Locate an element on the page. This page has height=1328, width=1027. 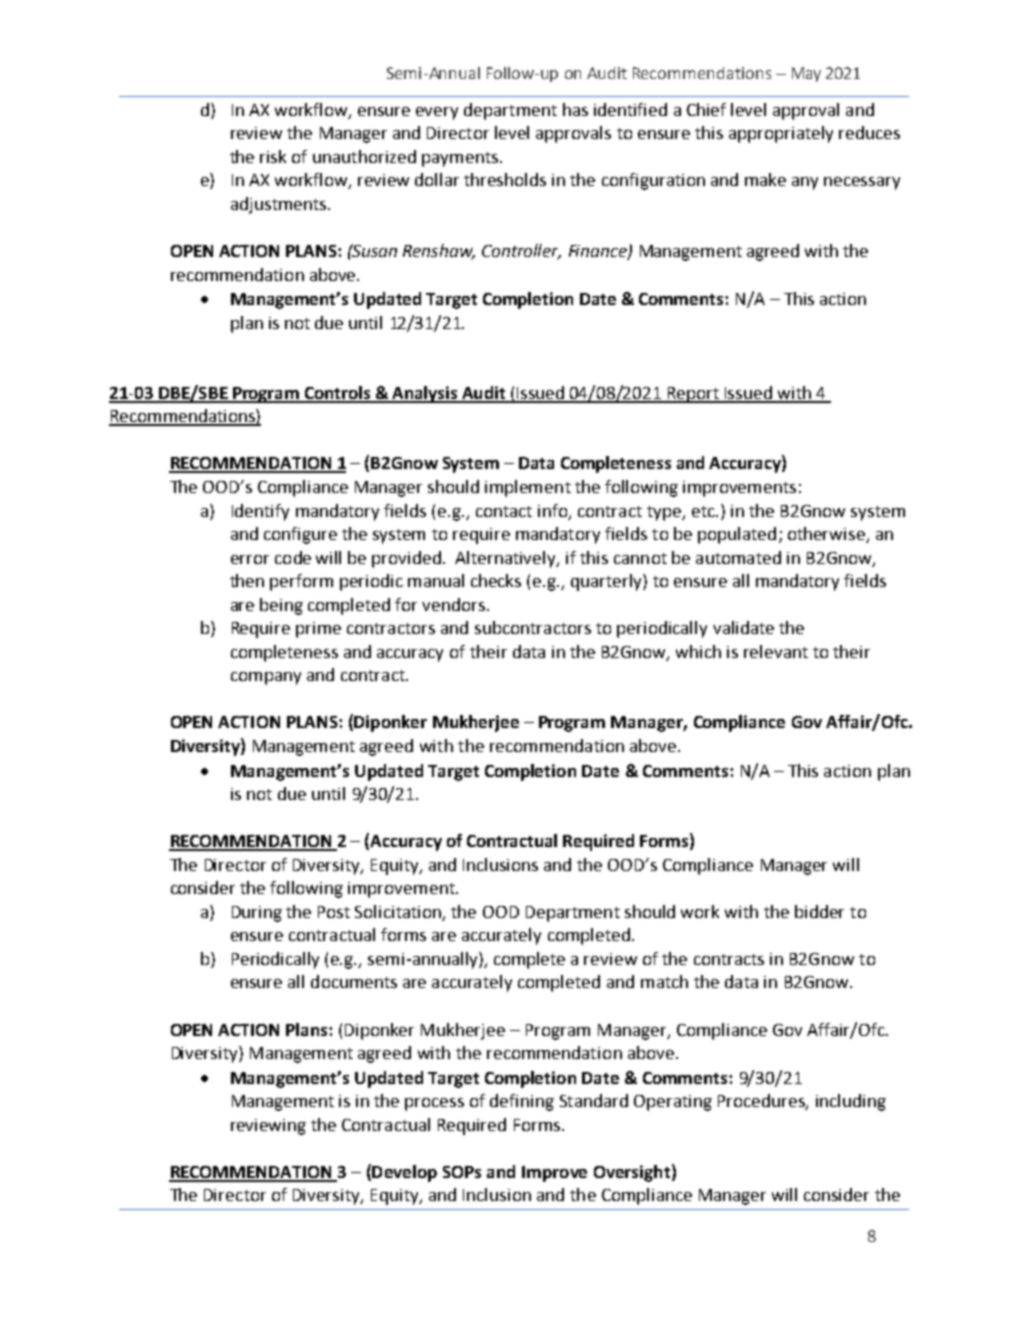
relevant is located at coordinates (776, 651).
